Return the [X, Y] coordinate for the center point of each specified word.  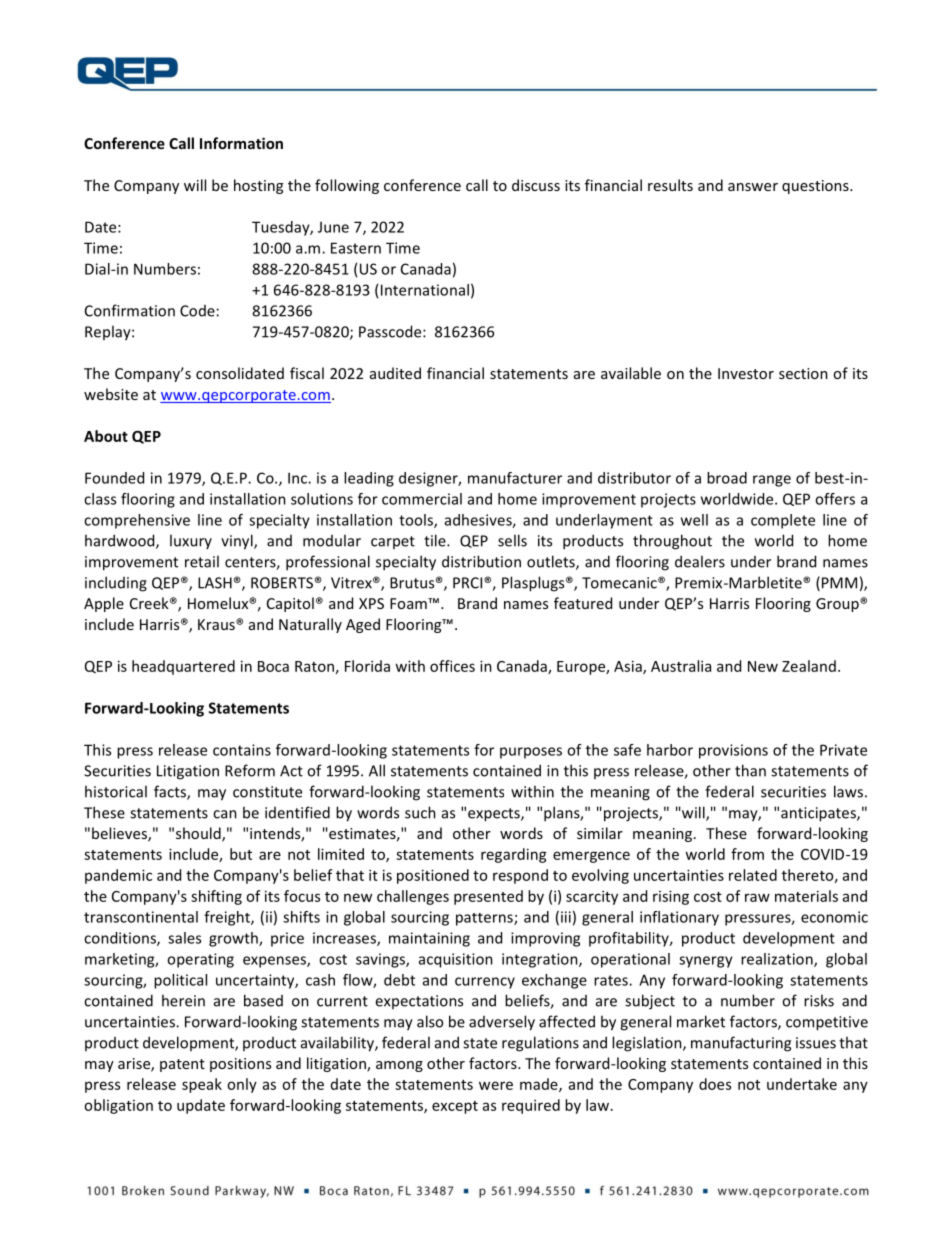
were [496, 1085]
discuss [536, 185]
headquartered [183, 667]
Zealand [809, 666]
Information [241, 143]
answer [753, 187]
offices [452, 666]
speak [202, 1085]
